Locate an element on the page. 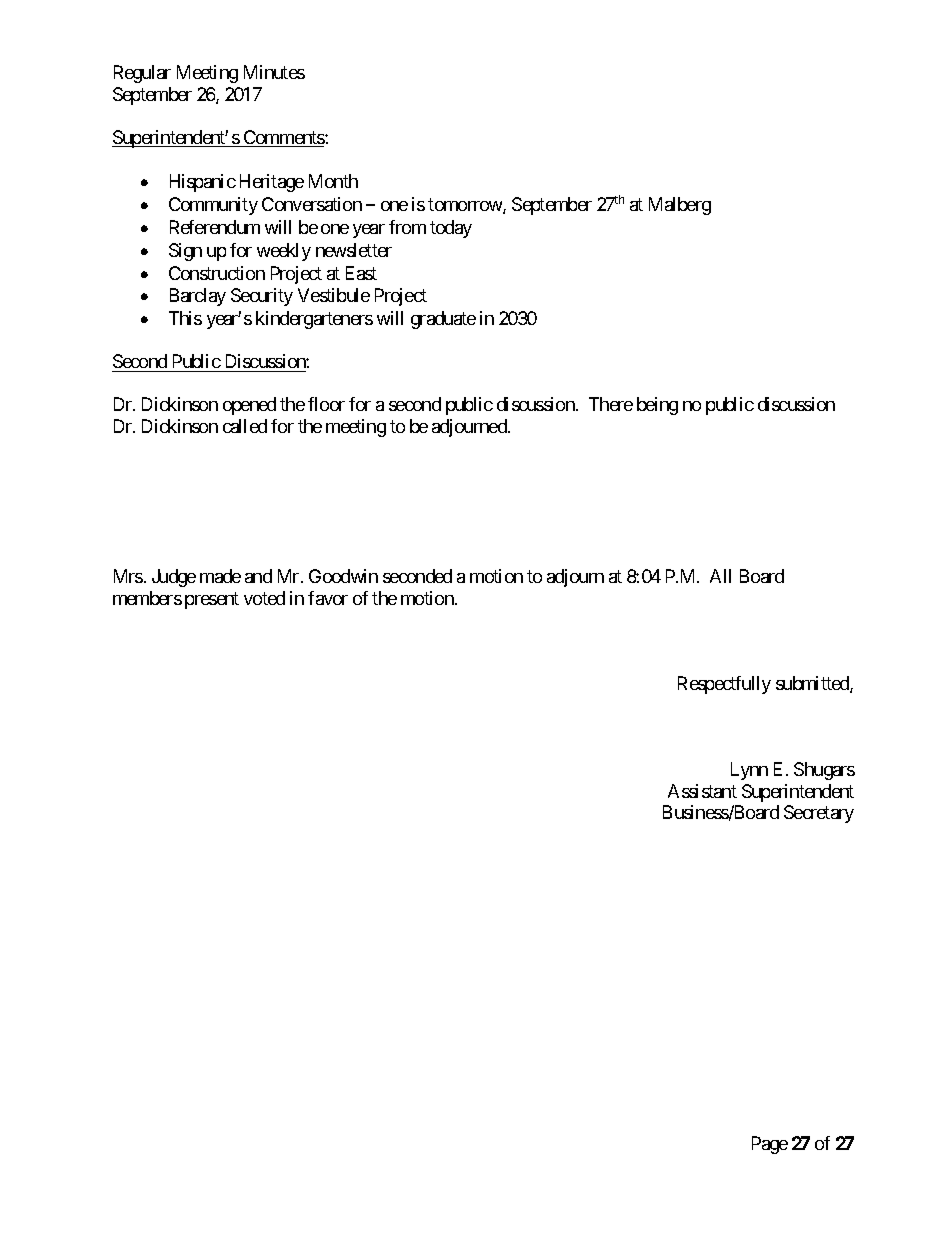 This page has height=1233, width=952. Minutes is located at coordinates (274, 72).
